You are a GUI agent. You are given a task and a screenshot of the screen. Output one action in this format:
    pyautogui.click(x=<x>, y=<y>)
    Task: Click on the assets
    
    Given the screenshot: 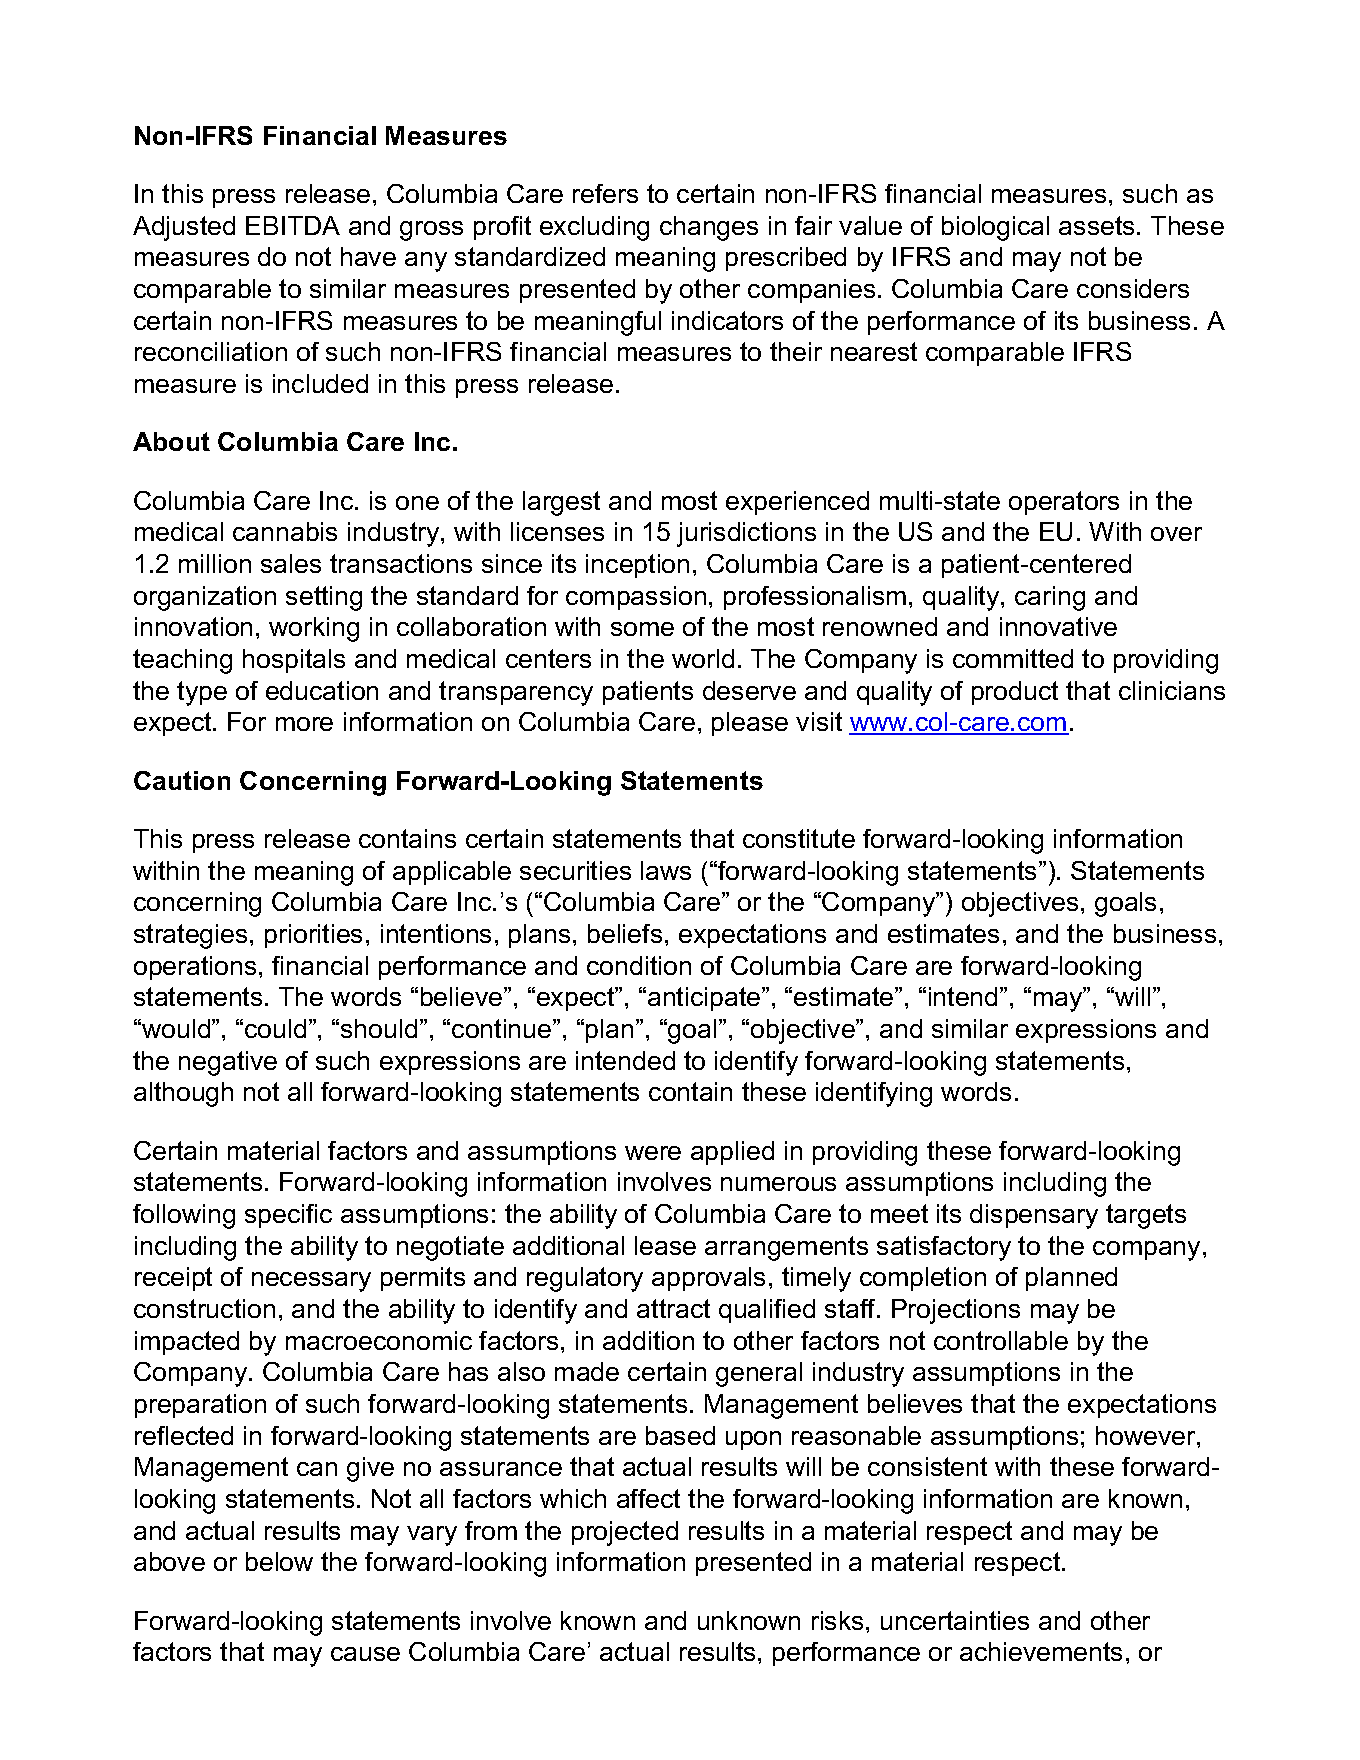 What is the action you would take?
    pyautogui.click(x=1096, y=225)
